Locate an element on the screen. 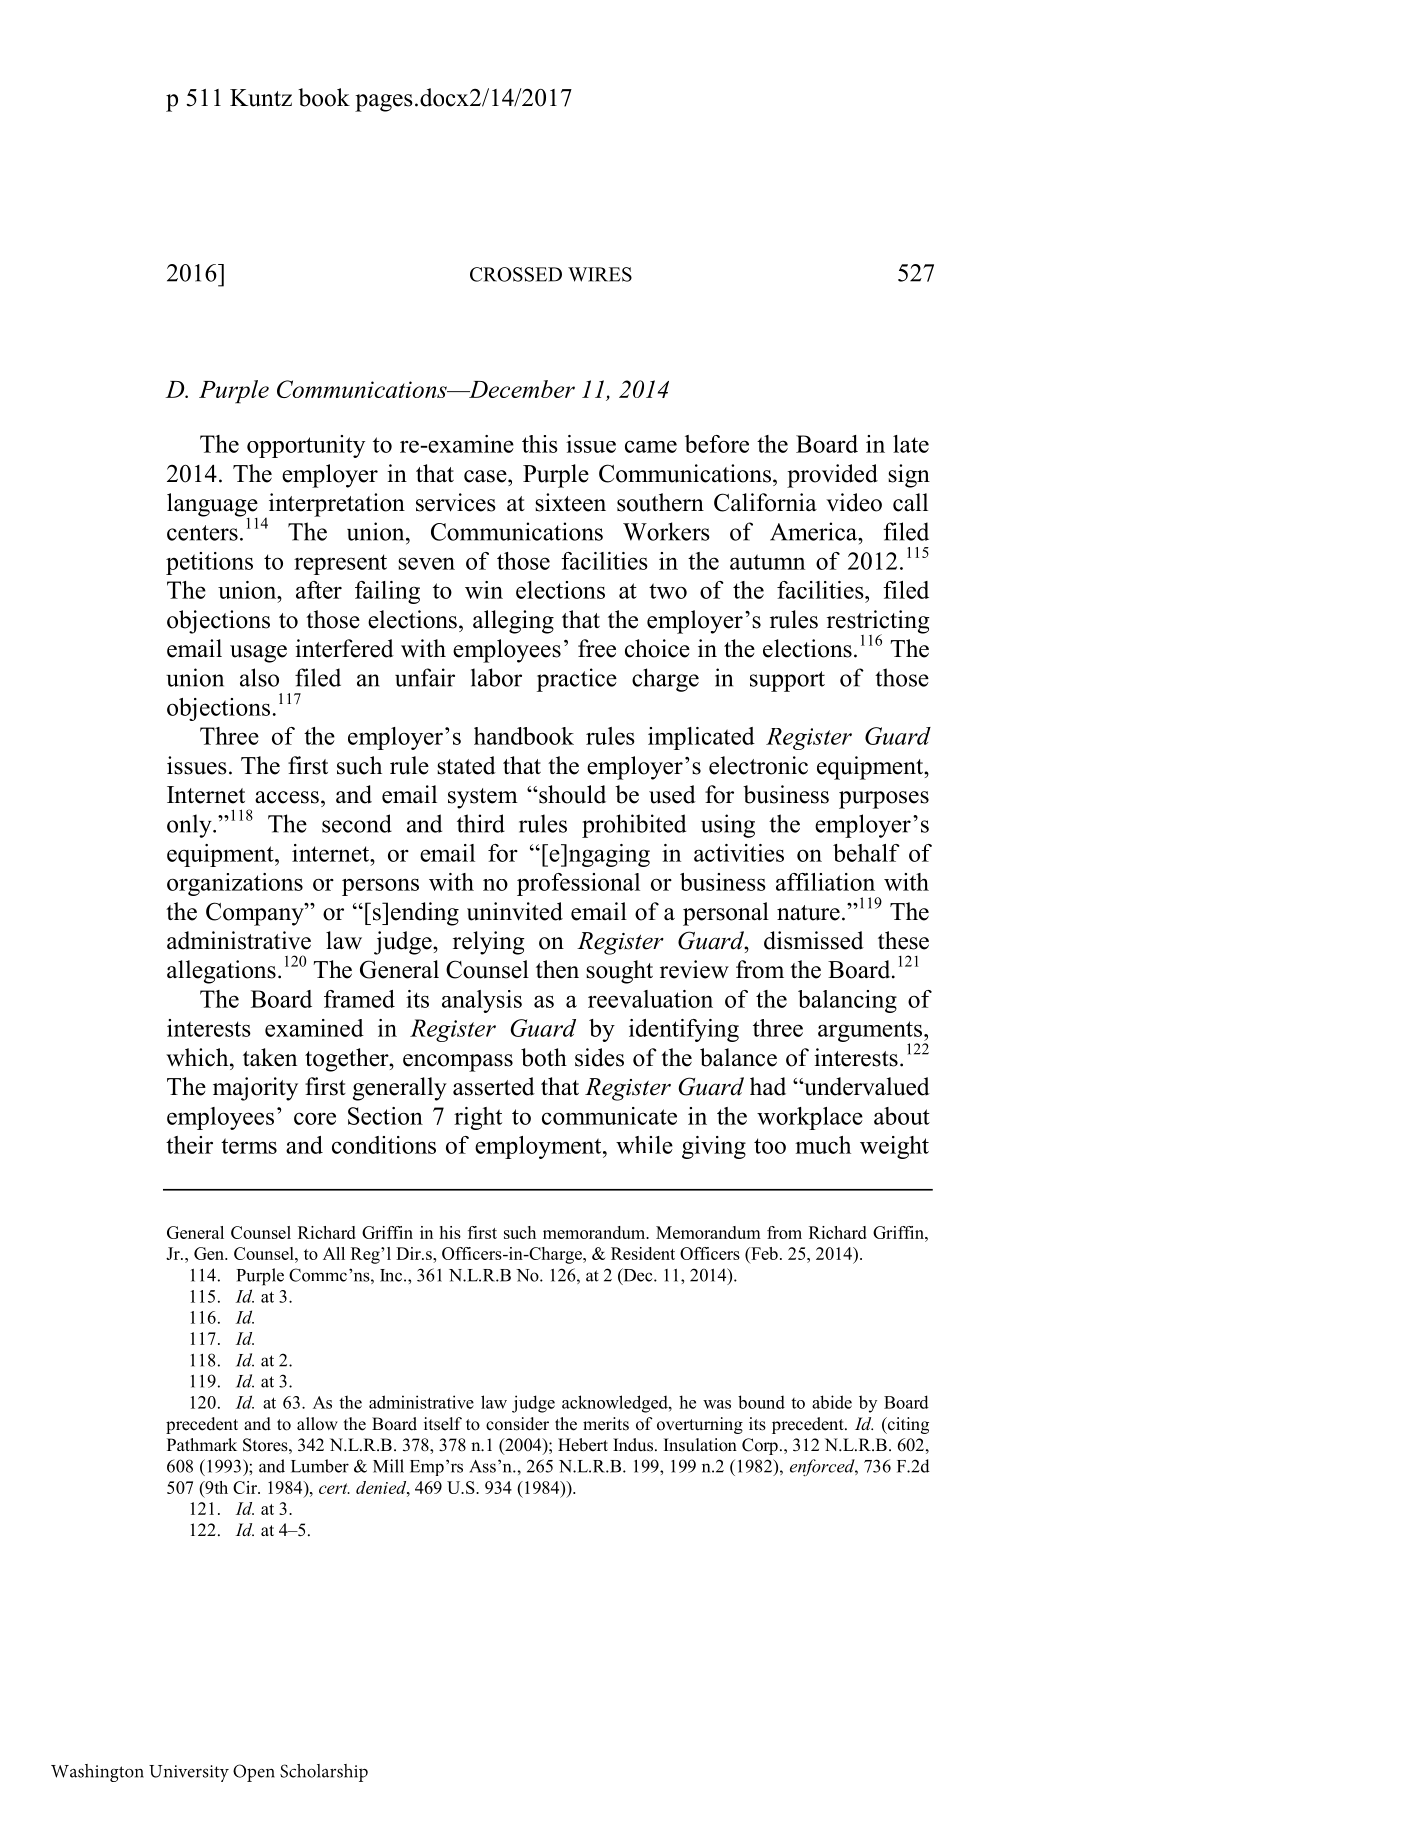 Image resolution: width=1413 pixels, height=1828 pixels. CROSSED is located at coordinates (516, 274).
